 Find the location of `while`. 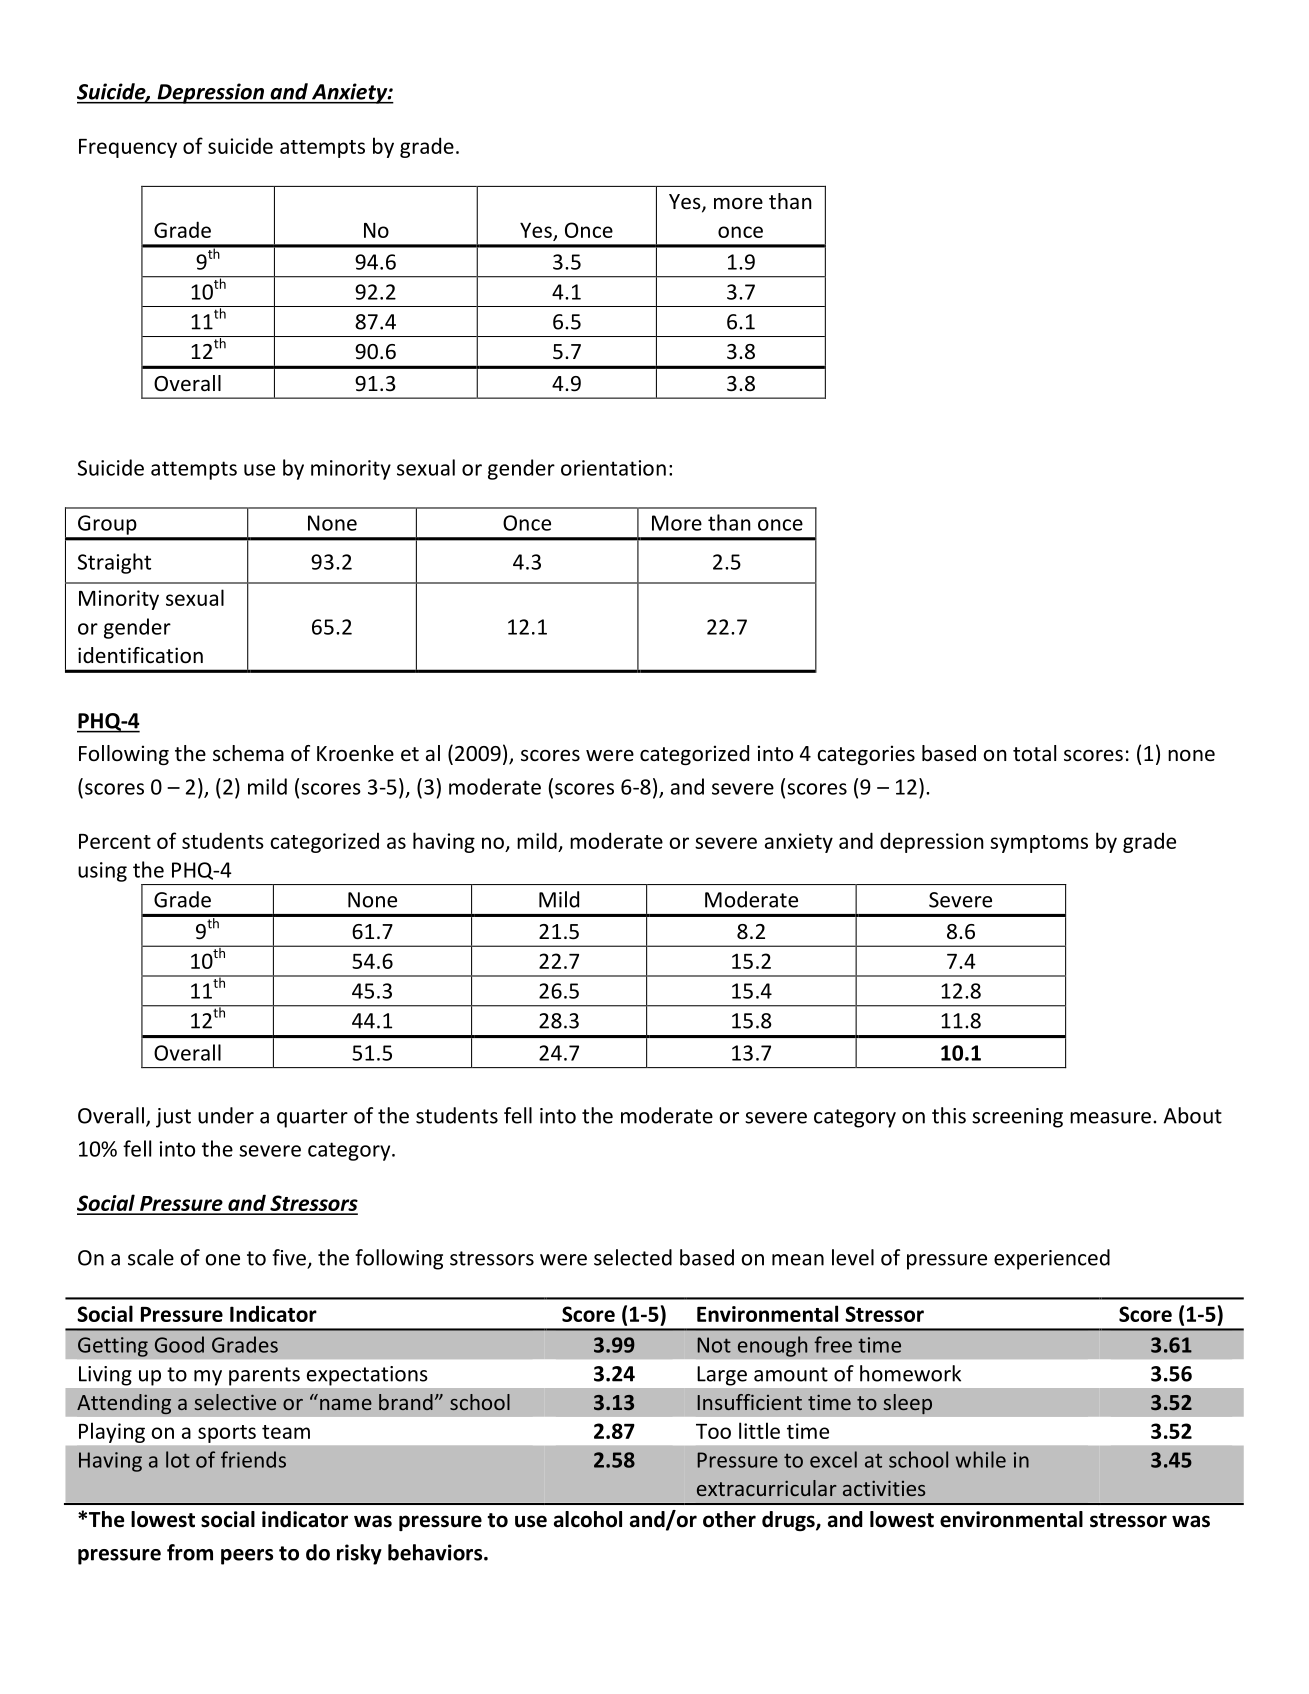

while is located at coordinates (981, 1459).
